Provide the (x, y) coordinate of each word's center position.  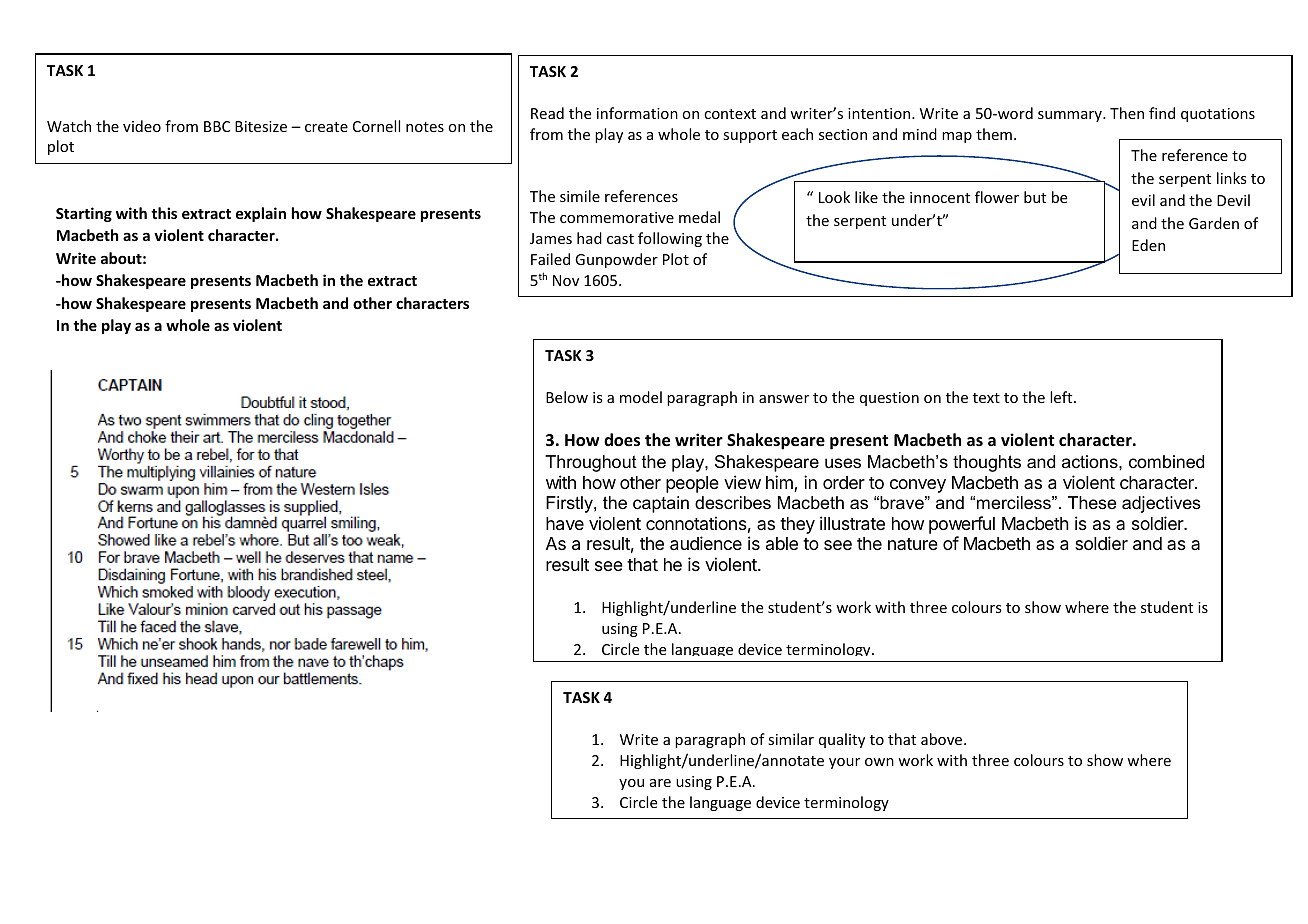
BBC (217, 126)
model (641, 397)
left (1062, 397)
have (565, 524)
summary (1071, 116)
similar (791, 739)
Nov (566, 280)
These (1092, 503)
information (637, 113)
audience (706, 543)
